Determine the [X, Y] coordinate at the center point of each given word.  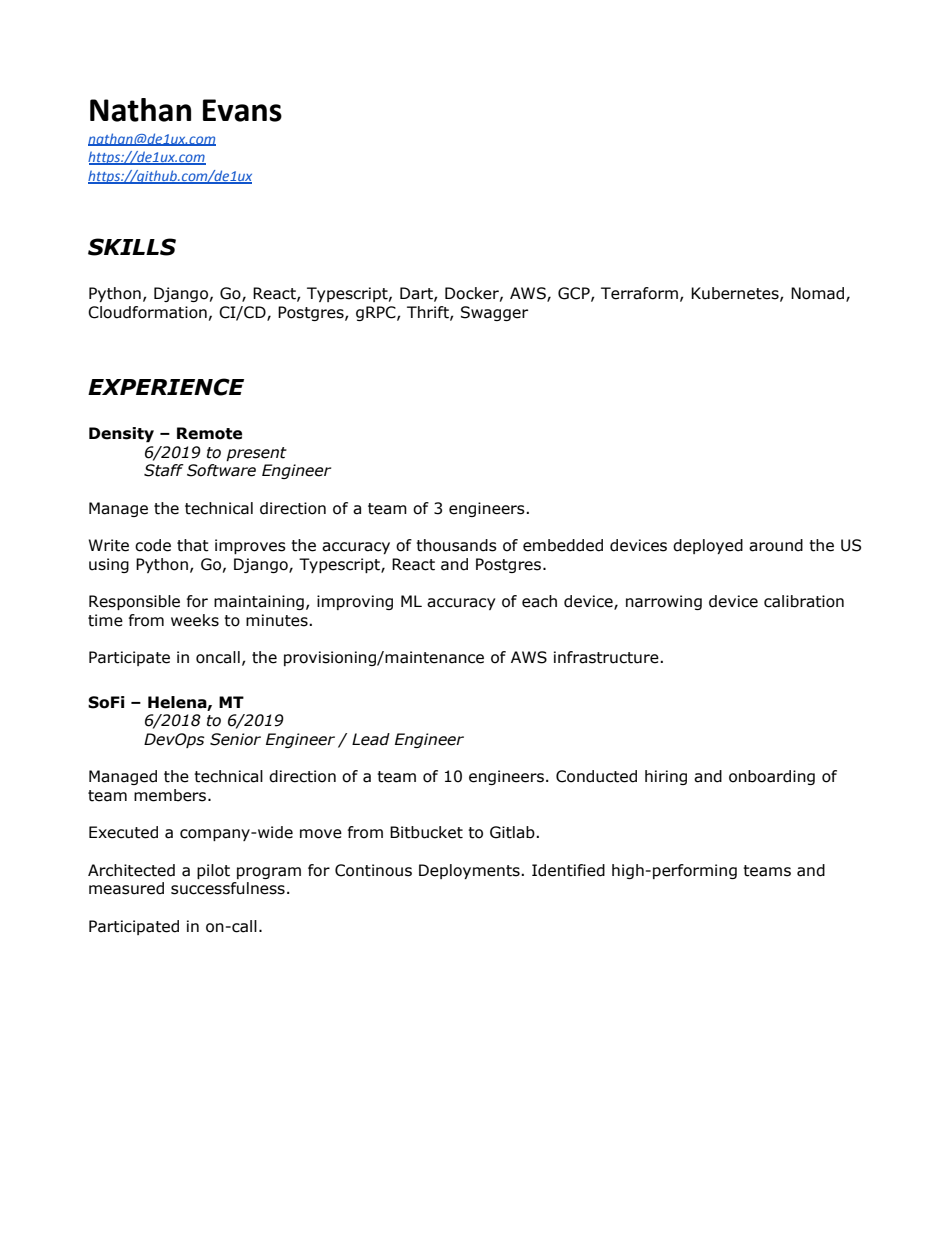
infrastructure [607, 657]
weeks [195, 620]
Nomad [819, 294]
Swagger [494, 313]
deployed [708, 546]
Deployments [470, 871]
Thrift [429, 313]
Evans [242, 110]
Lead [371, 739]
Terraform [639, 293]
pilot [213, 871]
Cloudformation [147, 312]
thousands [456, 545]
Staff [164, 470]
